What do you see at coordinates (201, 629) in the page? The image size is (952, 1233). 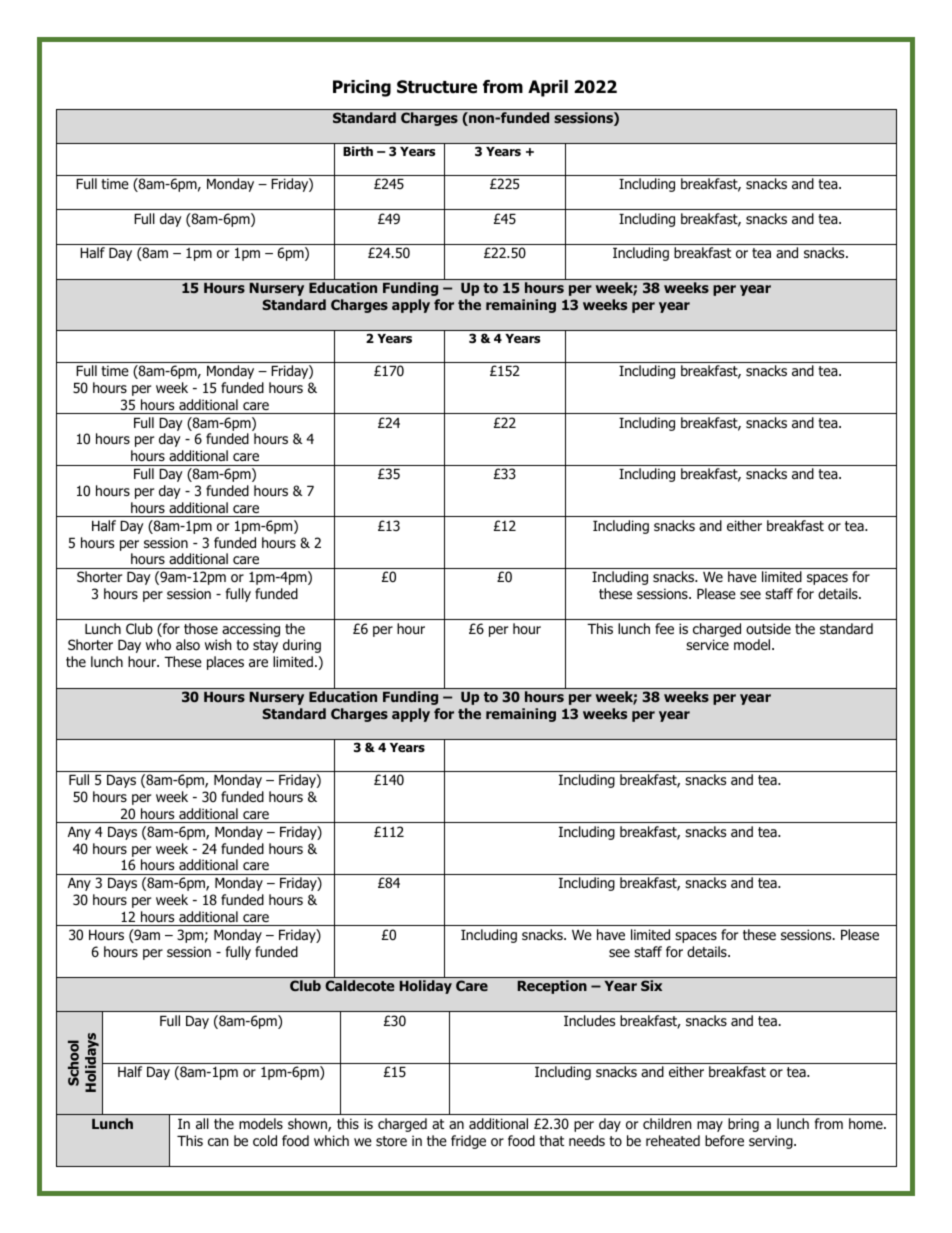 I see `those` at bounding box center [201, 629].
